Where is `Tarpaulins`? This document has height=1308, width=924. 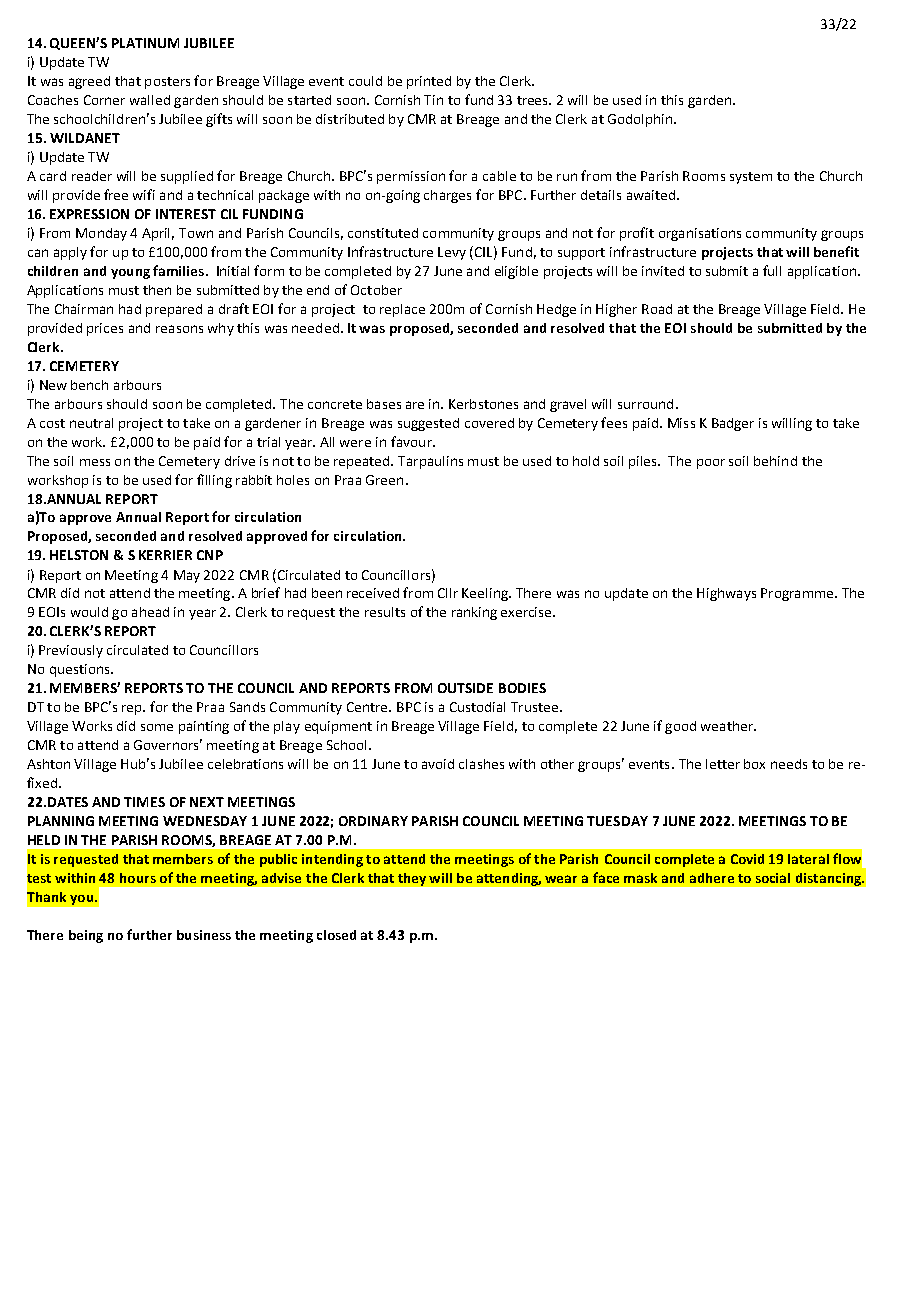 Tarpaulins is located at coordinates (430, 462).
